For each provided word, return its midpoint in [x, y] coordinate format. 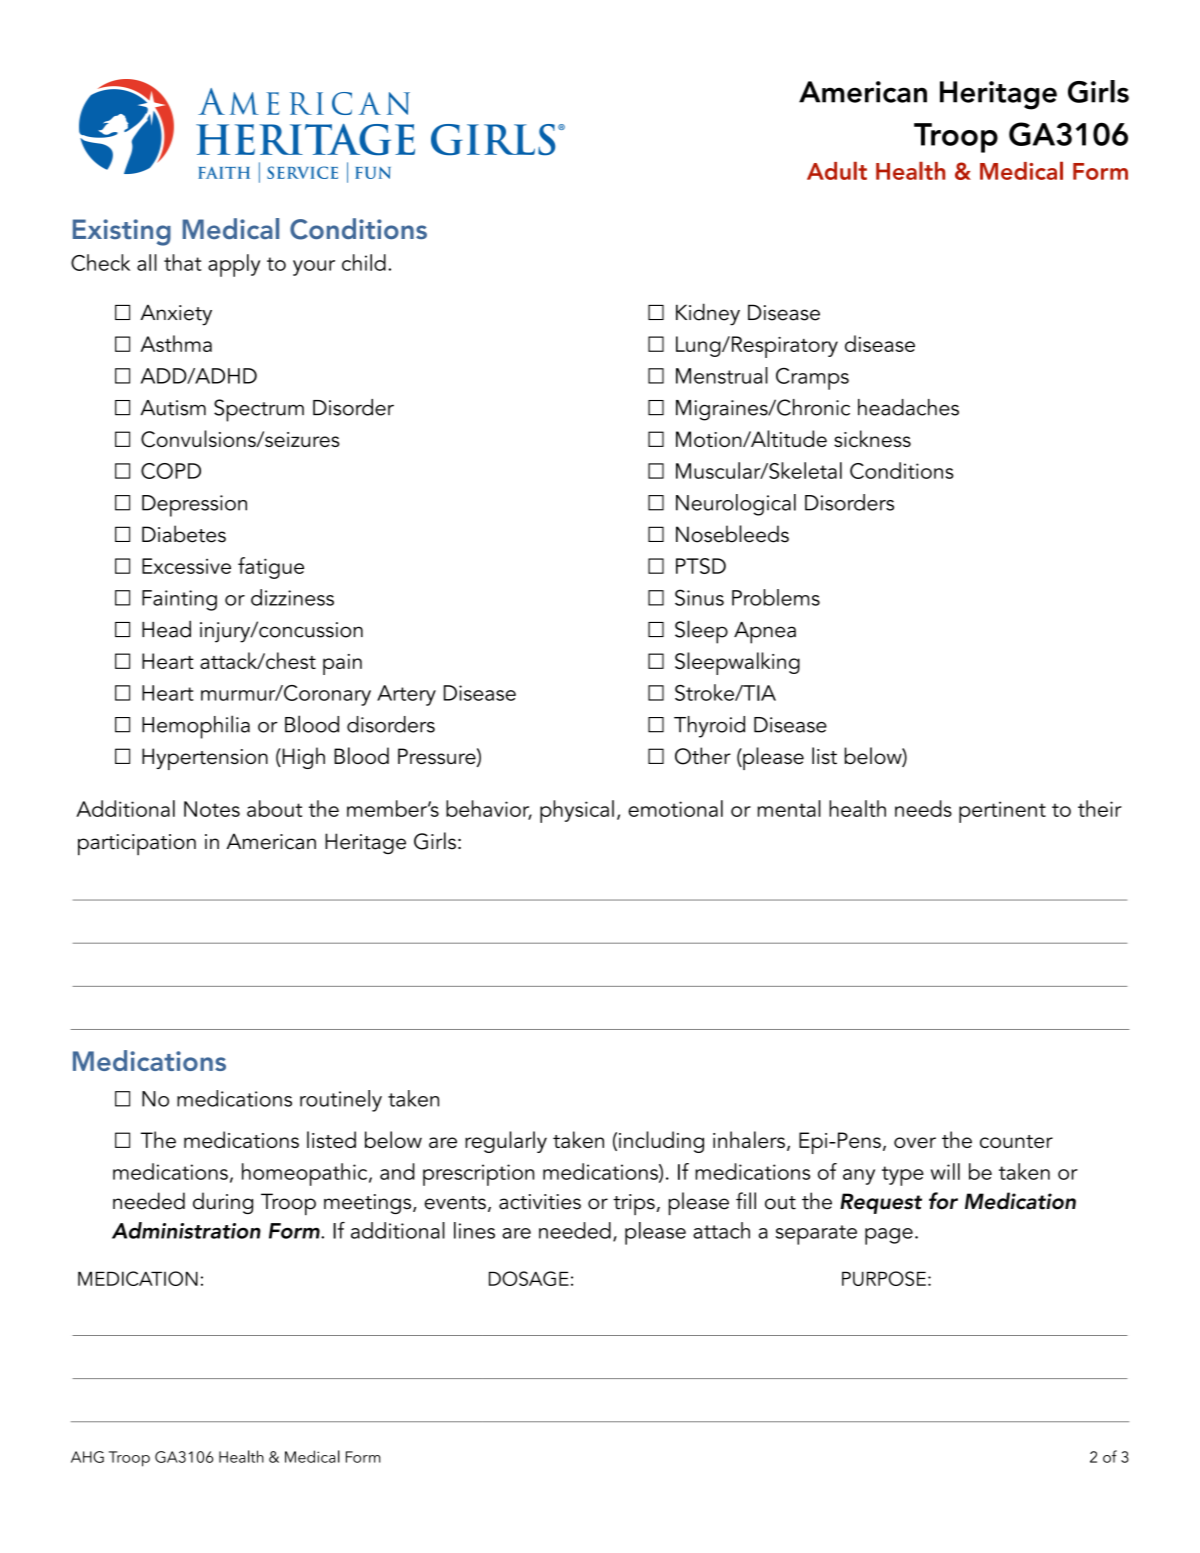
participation [137, 845]
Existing [122, 232]
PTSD [701, 566]
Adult [837, 171]
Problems [776, 597]
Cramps [812, 379]
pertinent [1002, 812]
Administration [186, 1230]
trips [634, 1204]
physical [577, 811]
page [889, 1236]
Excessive [186, 566]
